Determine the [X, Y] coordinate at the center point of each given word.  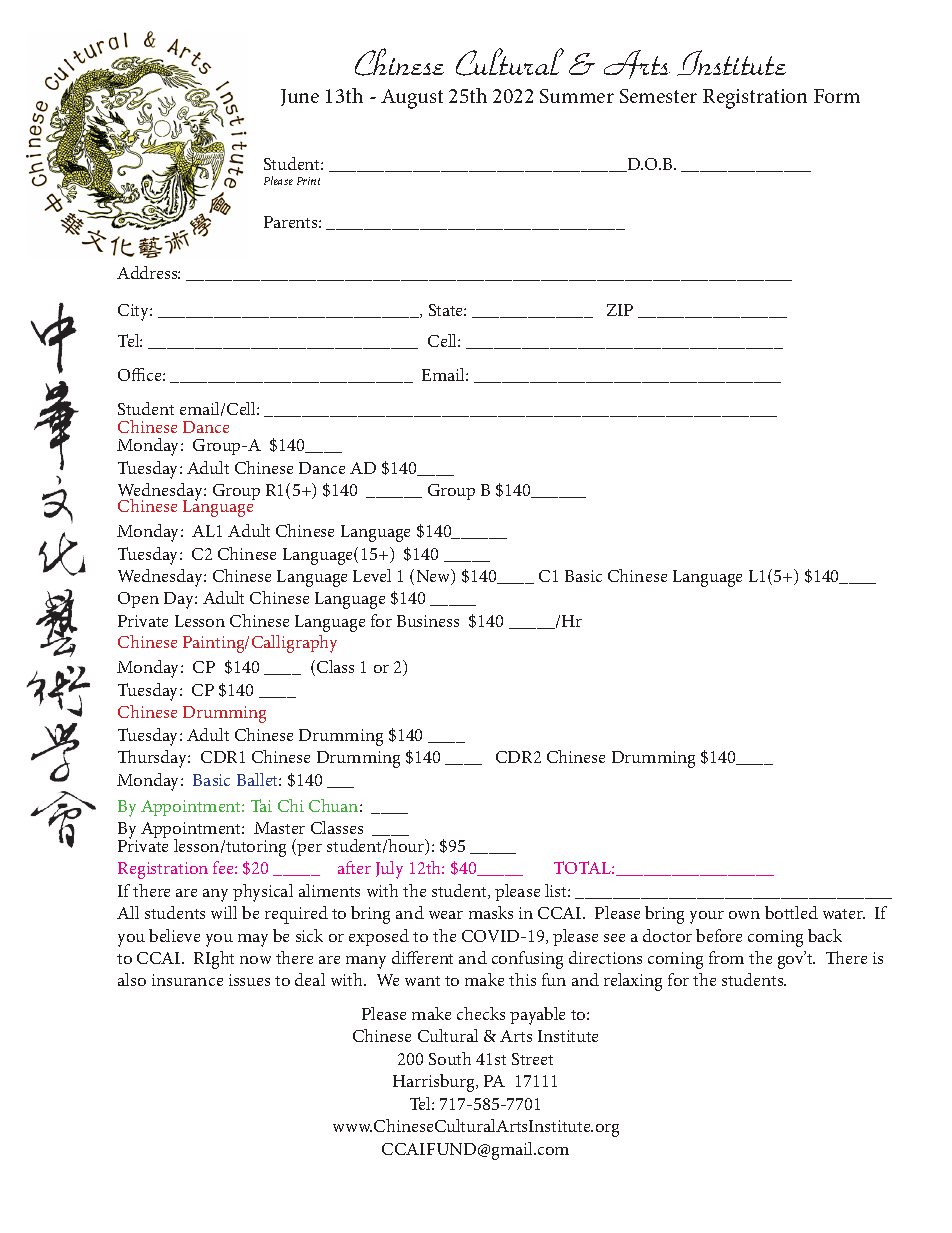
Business [428, 621]
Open [138, 600]
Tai [261, 805]
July [389, 870]
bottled [791, 912]
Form [837, 96]
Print [308, 181]
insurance [187, 980]
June [300, 97]
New [435, 577]
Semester [658, 96]
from [726, 957]
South [450, 1058]
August [412, 99]
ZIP [620, 310]
